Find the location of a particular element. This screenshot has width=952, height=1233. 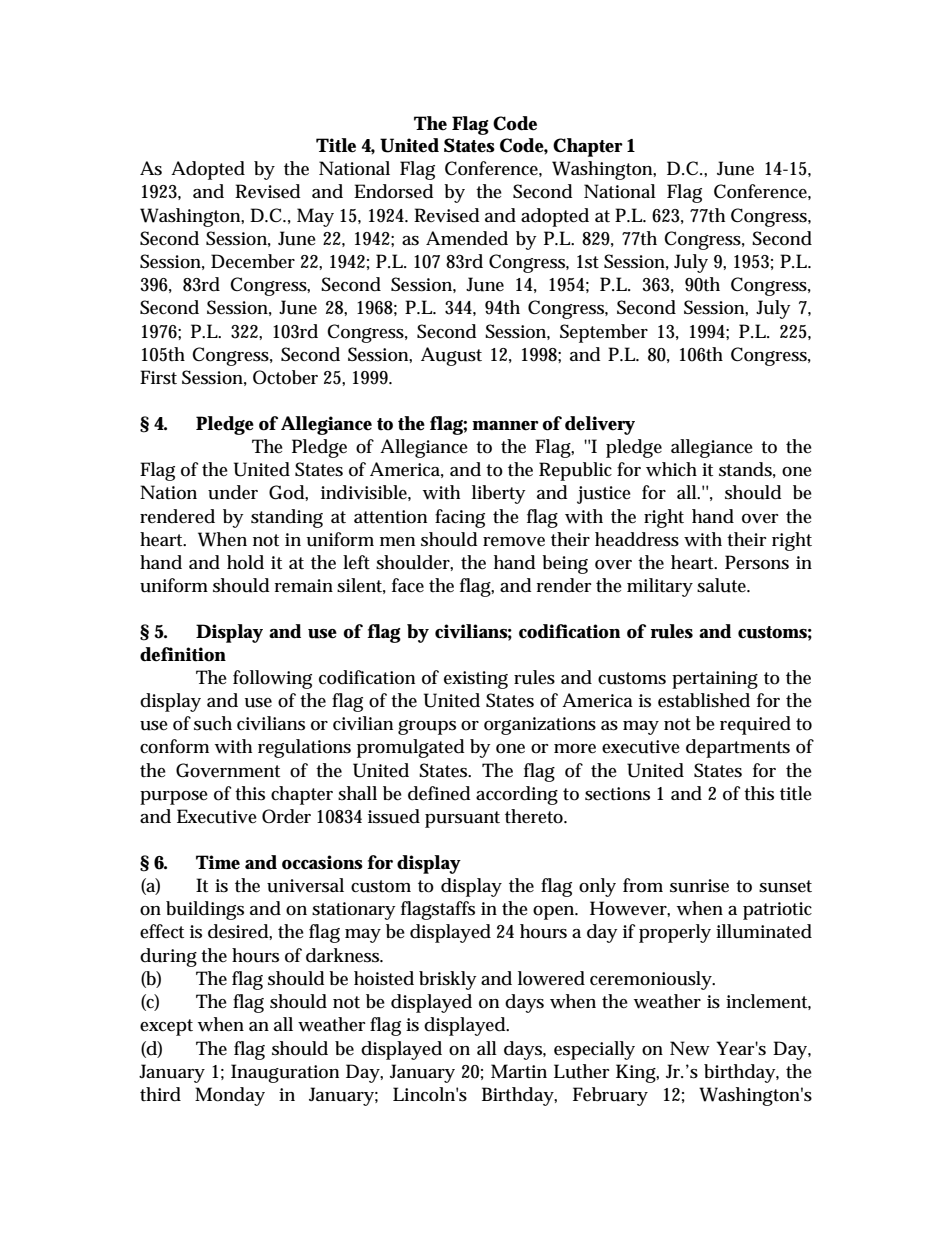

pertaining is located at coordinates (715, 680).
